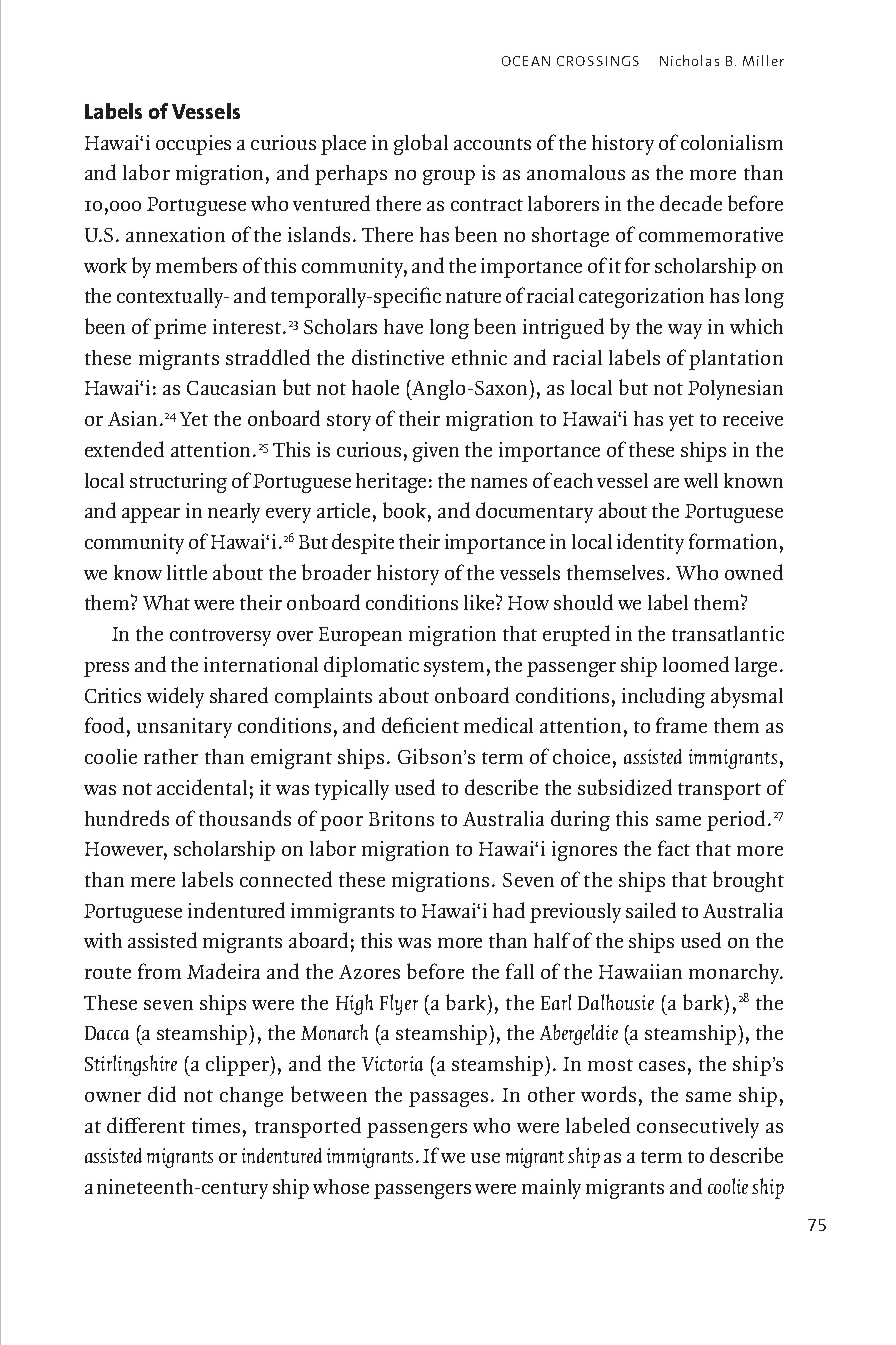 The width and height of the screenshot is (896, 1345). I want to click on sailed, so click(651, 910).
